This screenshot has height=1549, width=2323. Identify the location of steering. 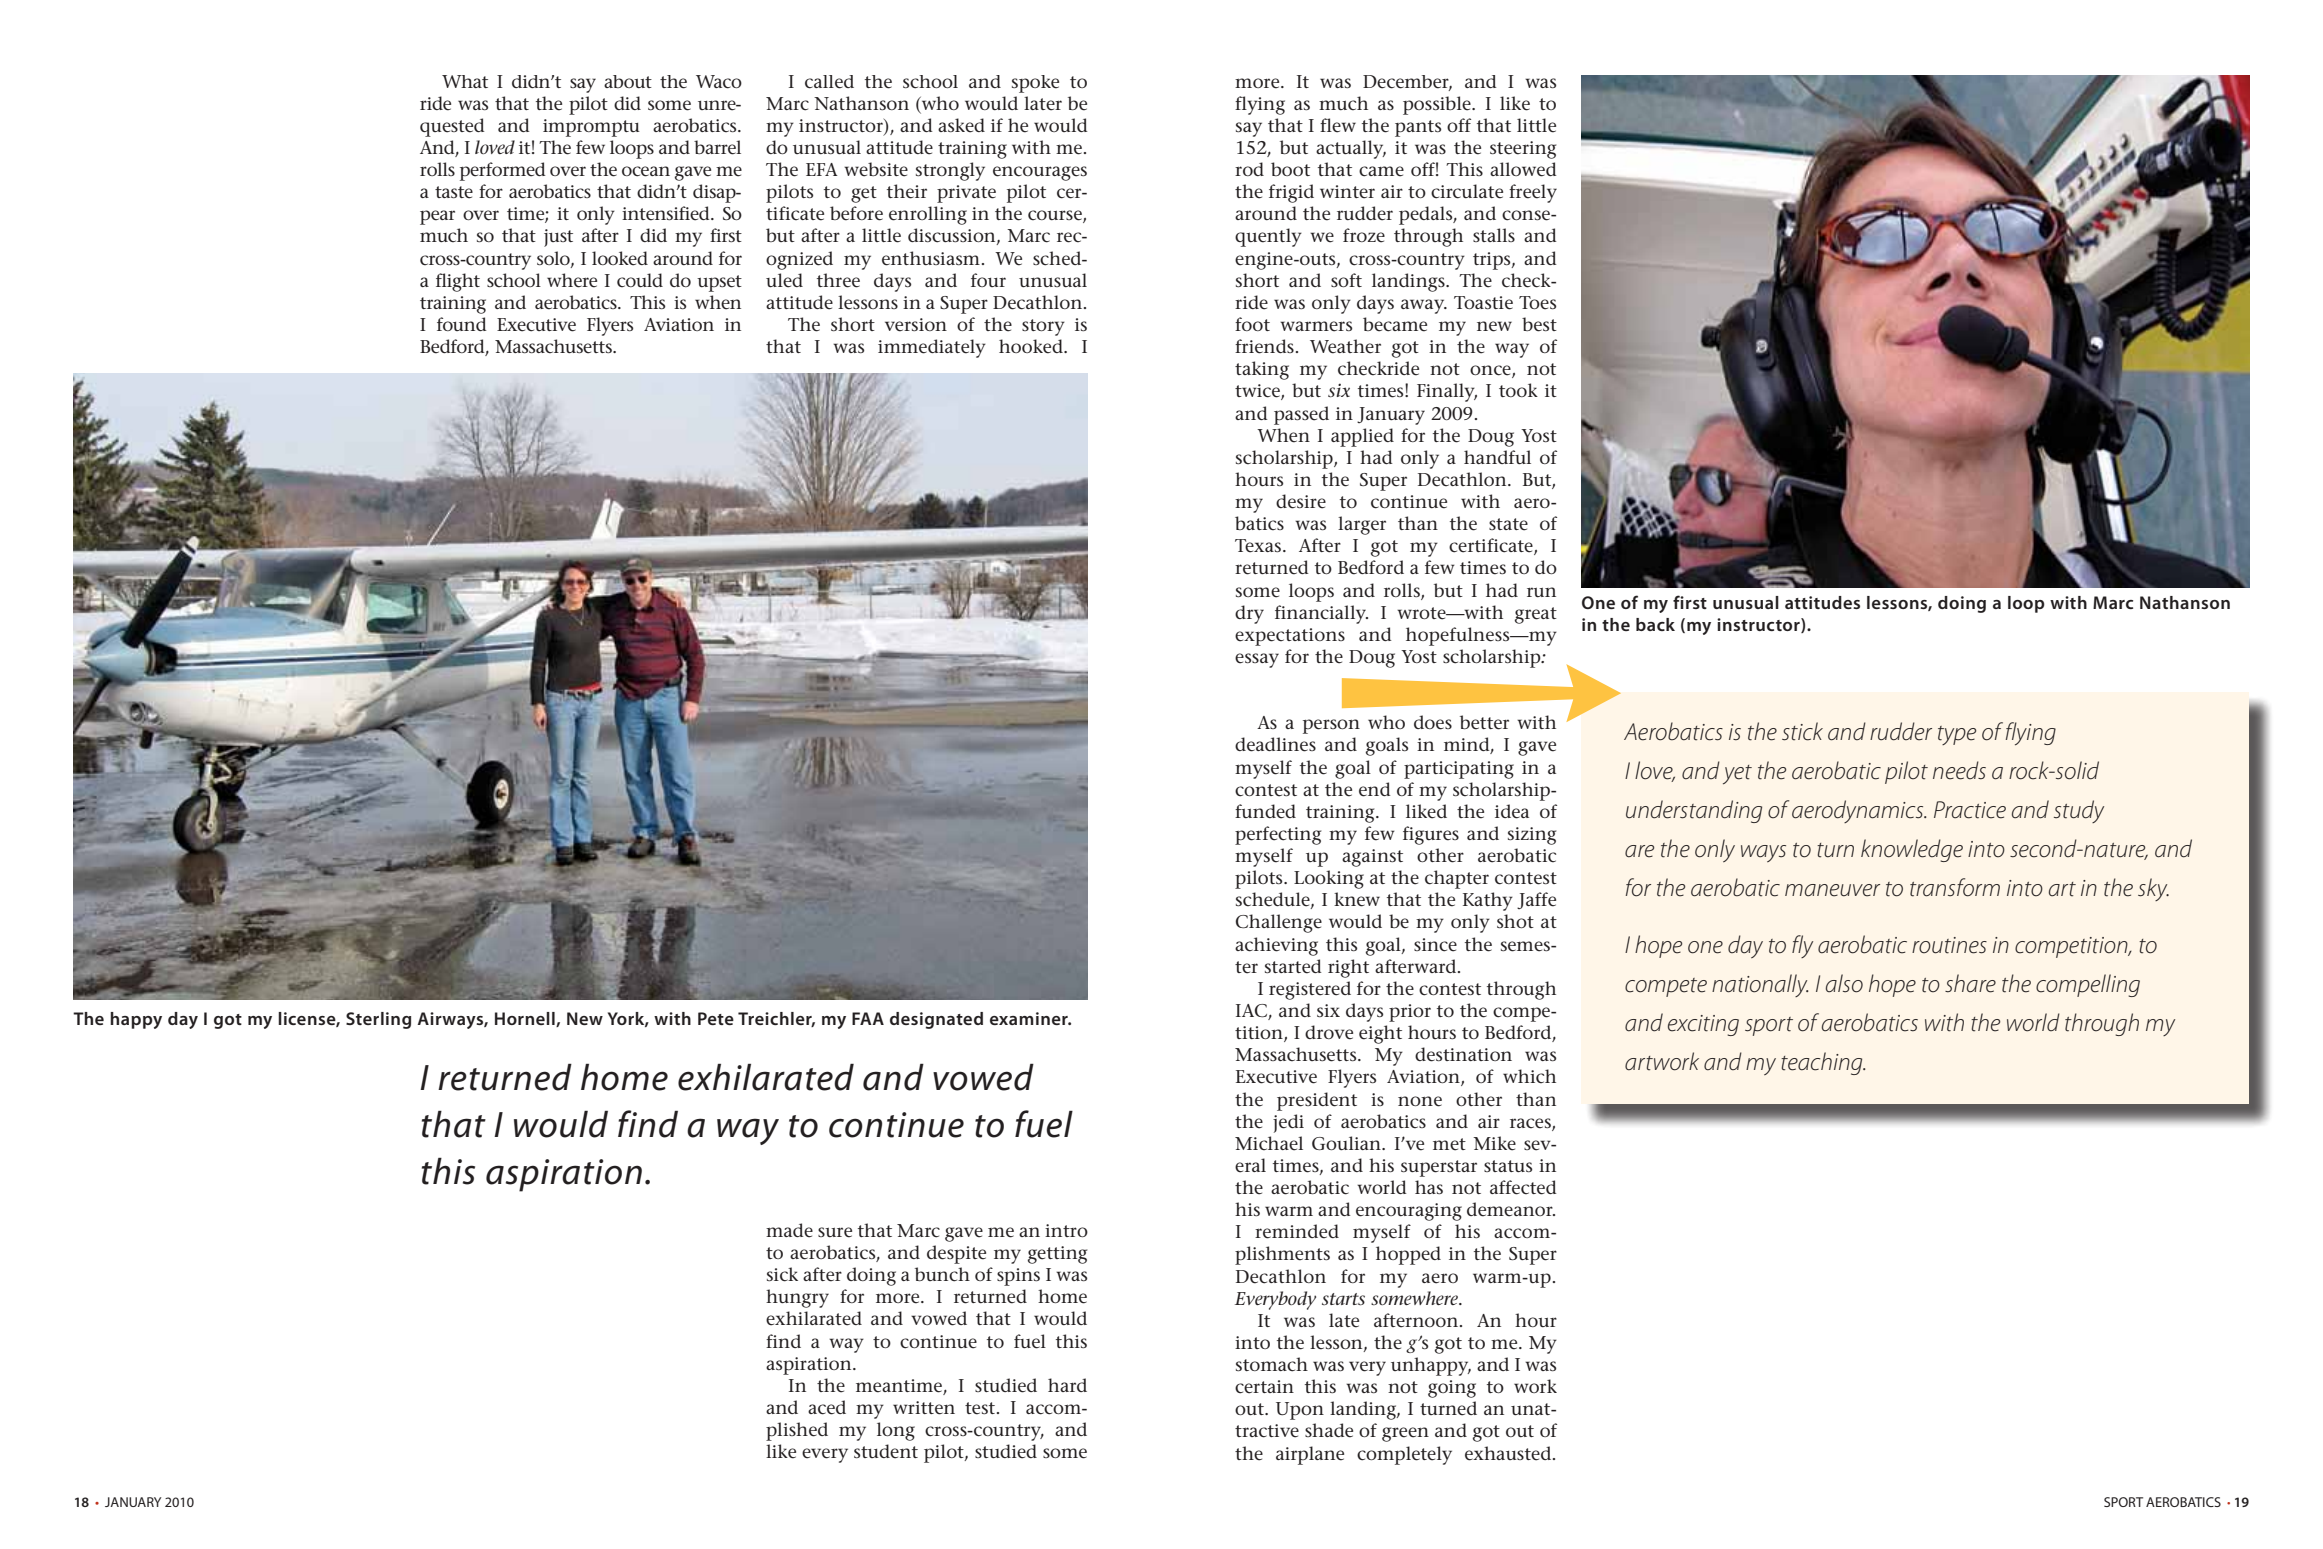
(1523, 150).
